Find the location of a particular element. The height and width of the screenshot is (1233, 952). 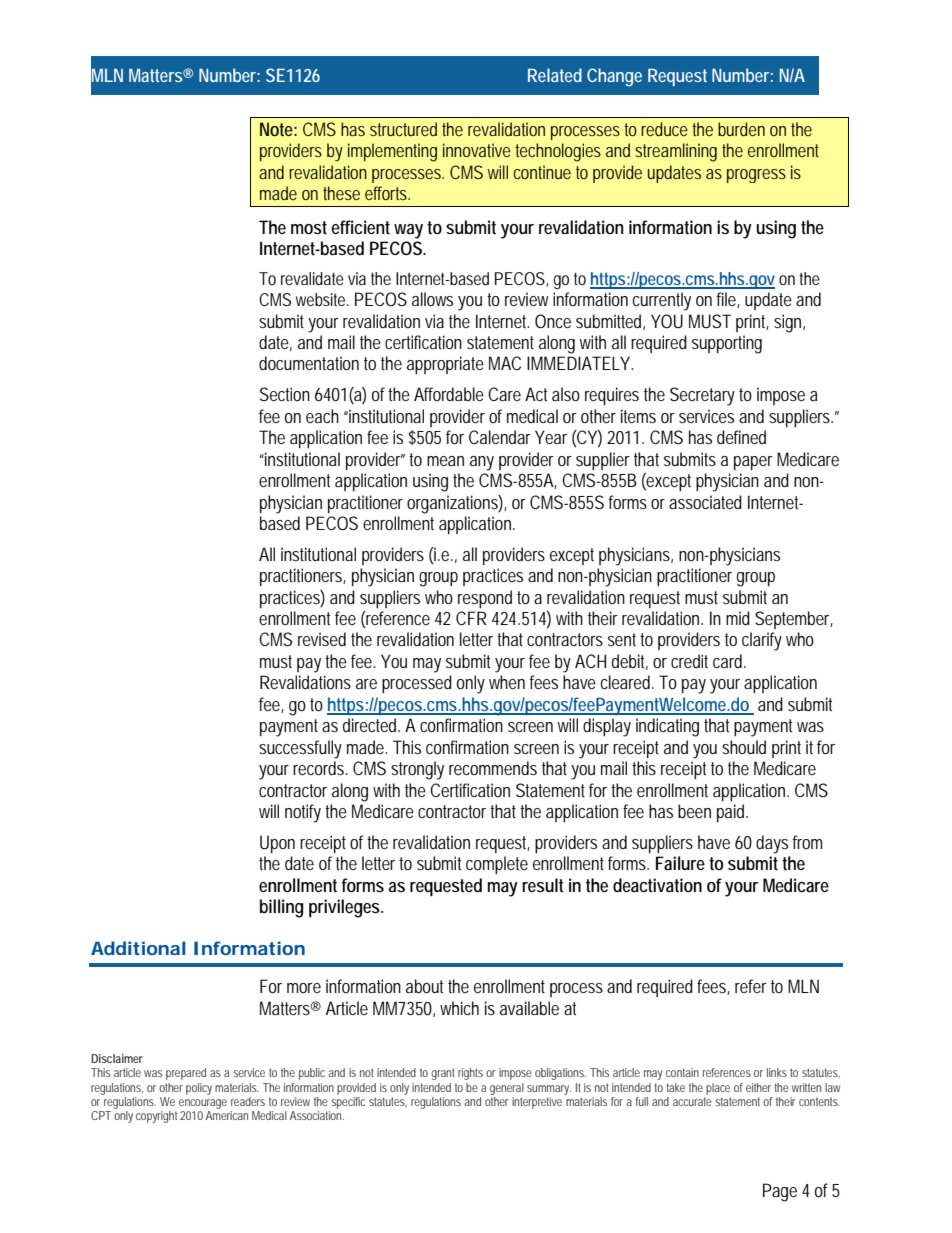

Page is located at coordinates (780, 1192).
